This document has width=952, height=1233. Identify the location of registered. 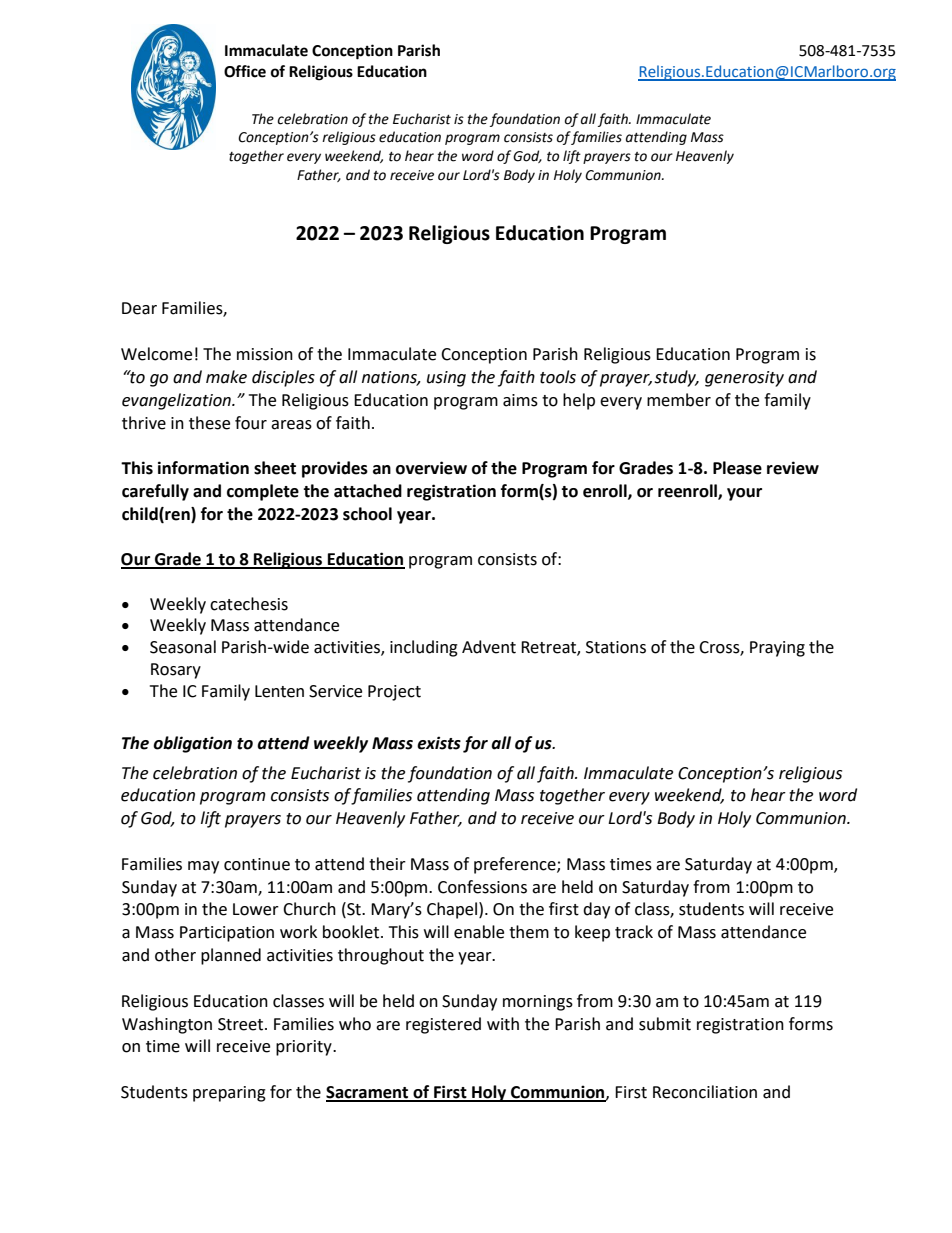
(443, 1025).
